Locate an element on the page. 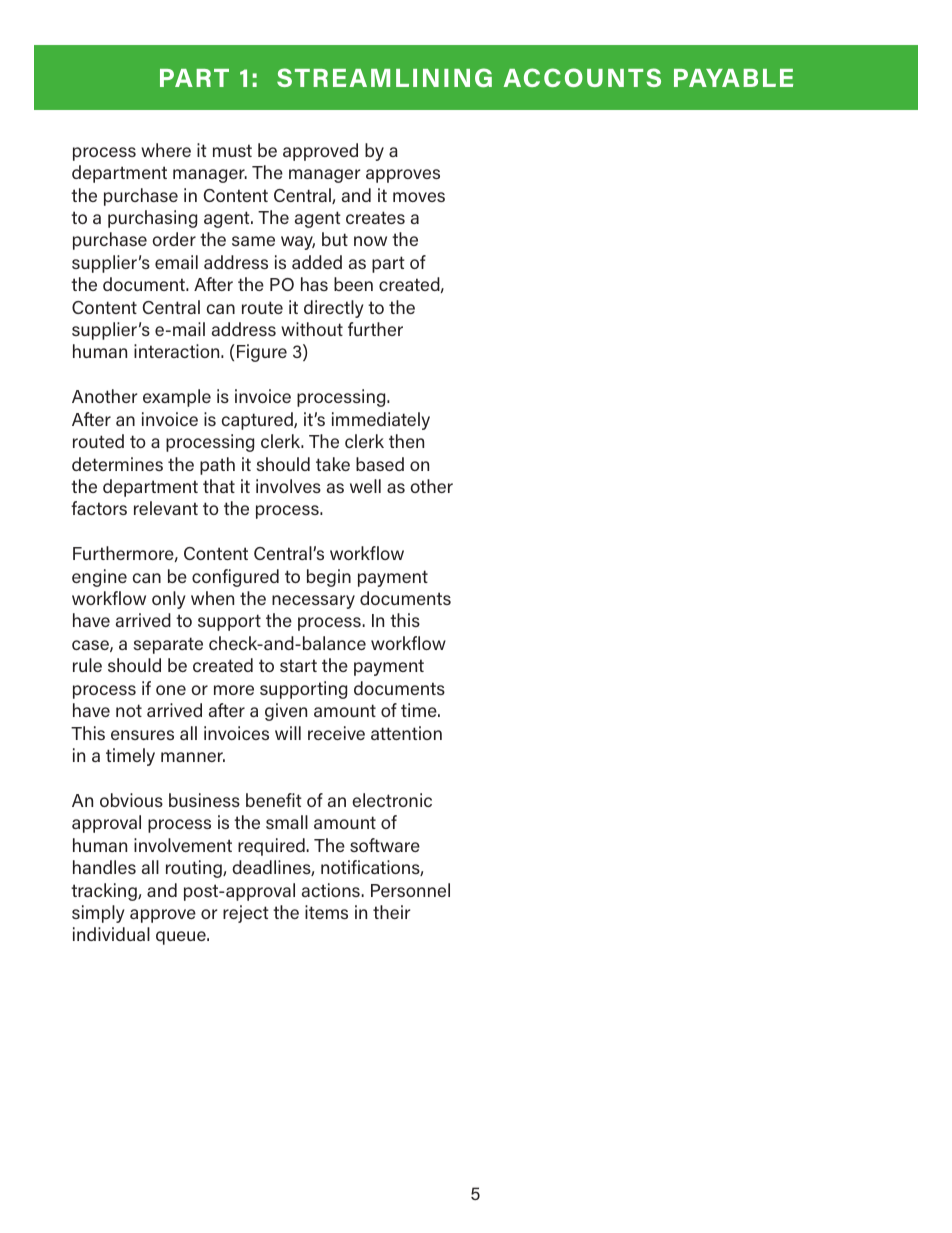 The height and width of the document is (1233, 952). electronic is located at coordinates (392, 800).
